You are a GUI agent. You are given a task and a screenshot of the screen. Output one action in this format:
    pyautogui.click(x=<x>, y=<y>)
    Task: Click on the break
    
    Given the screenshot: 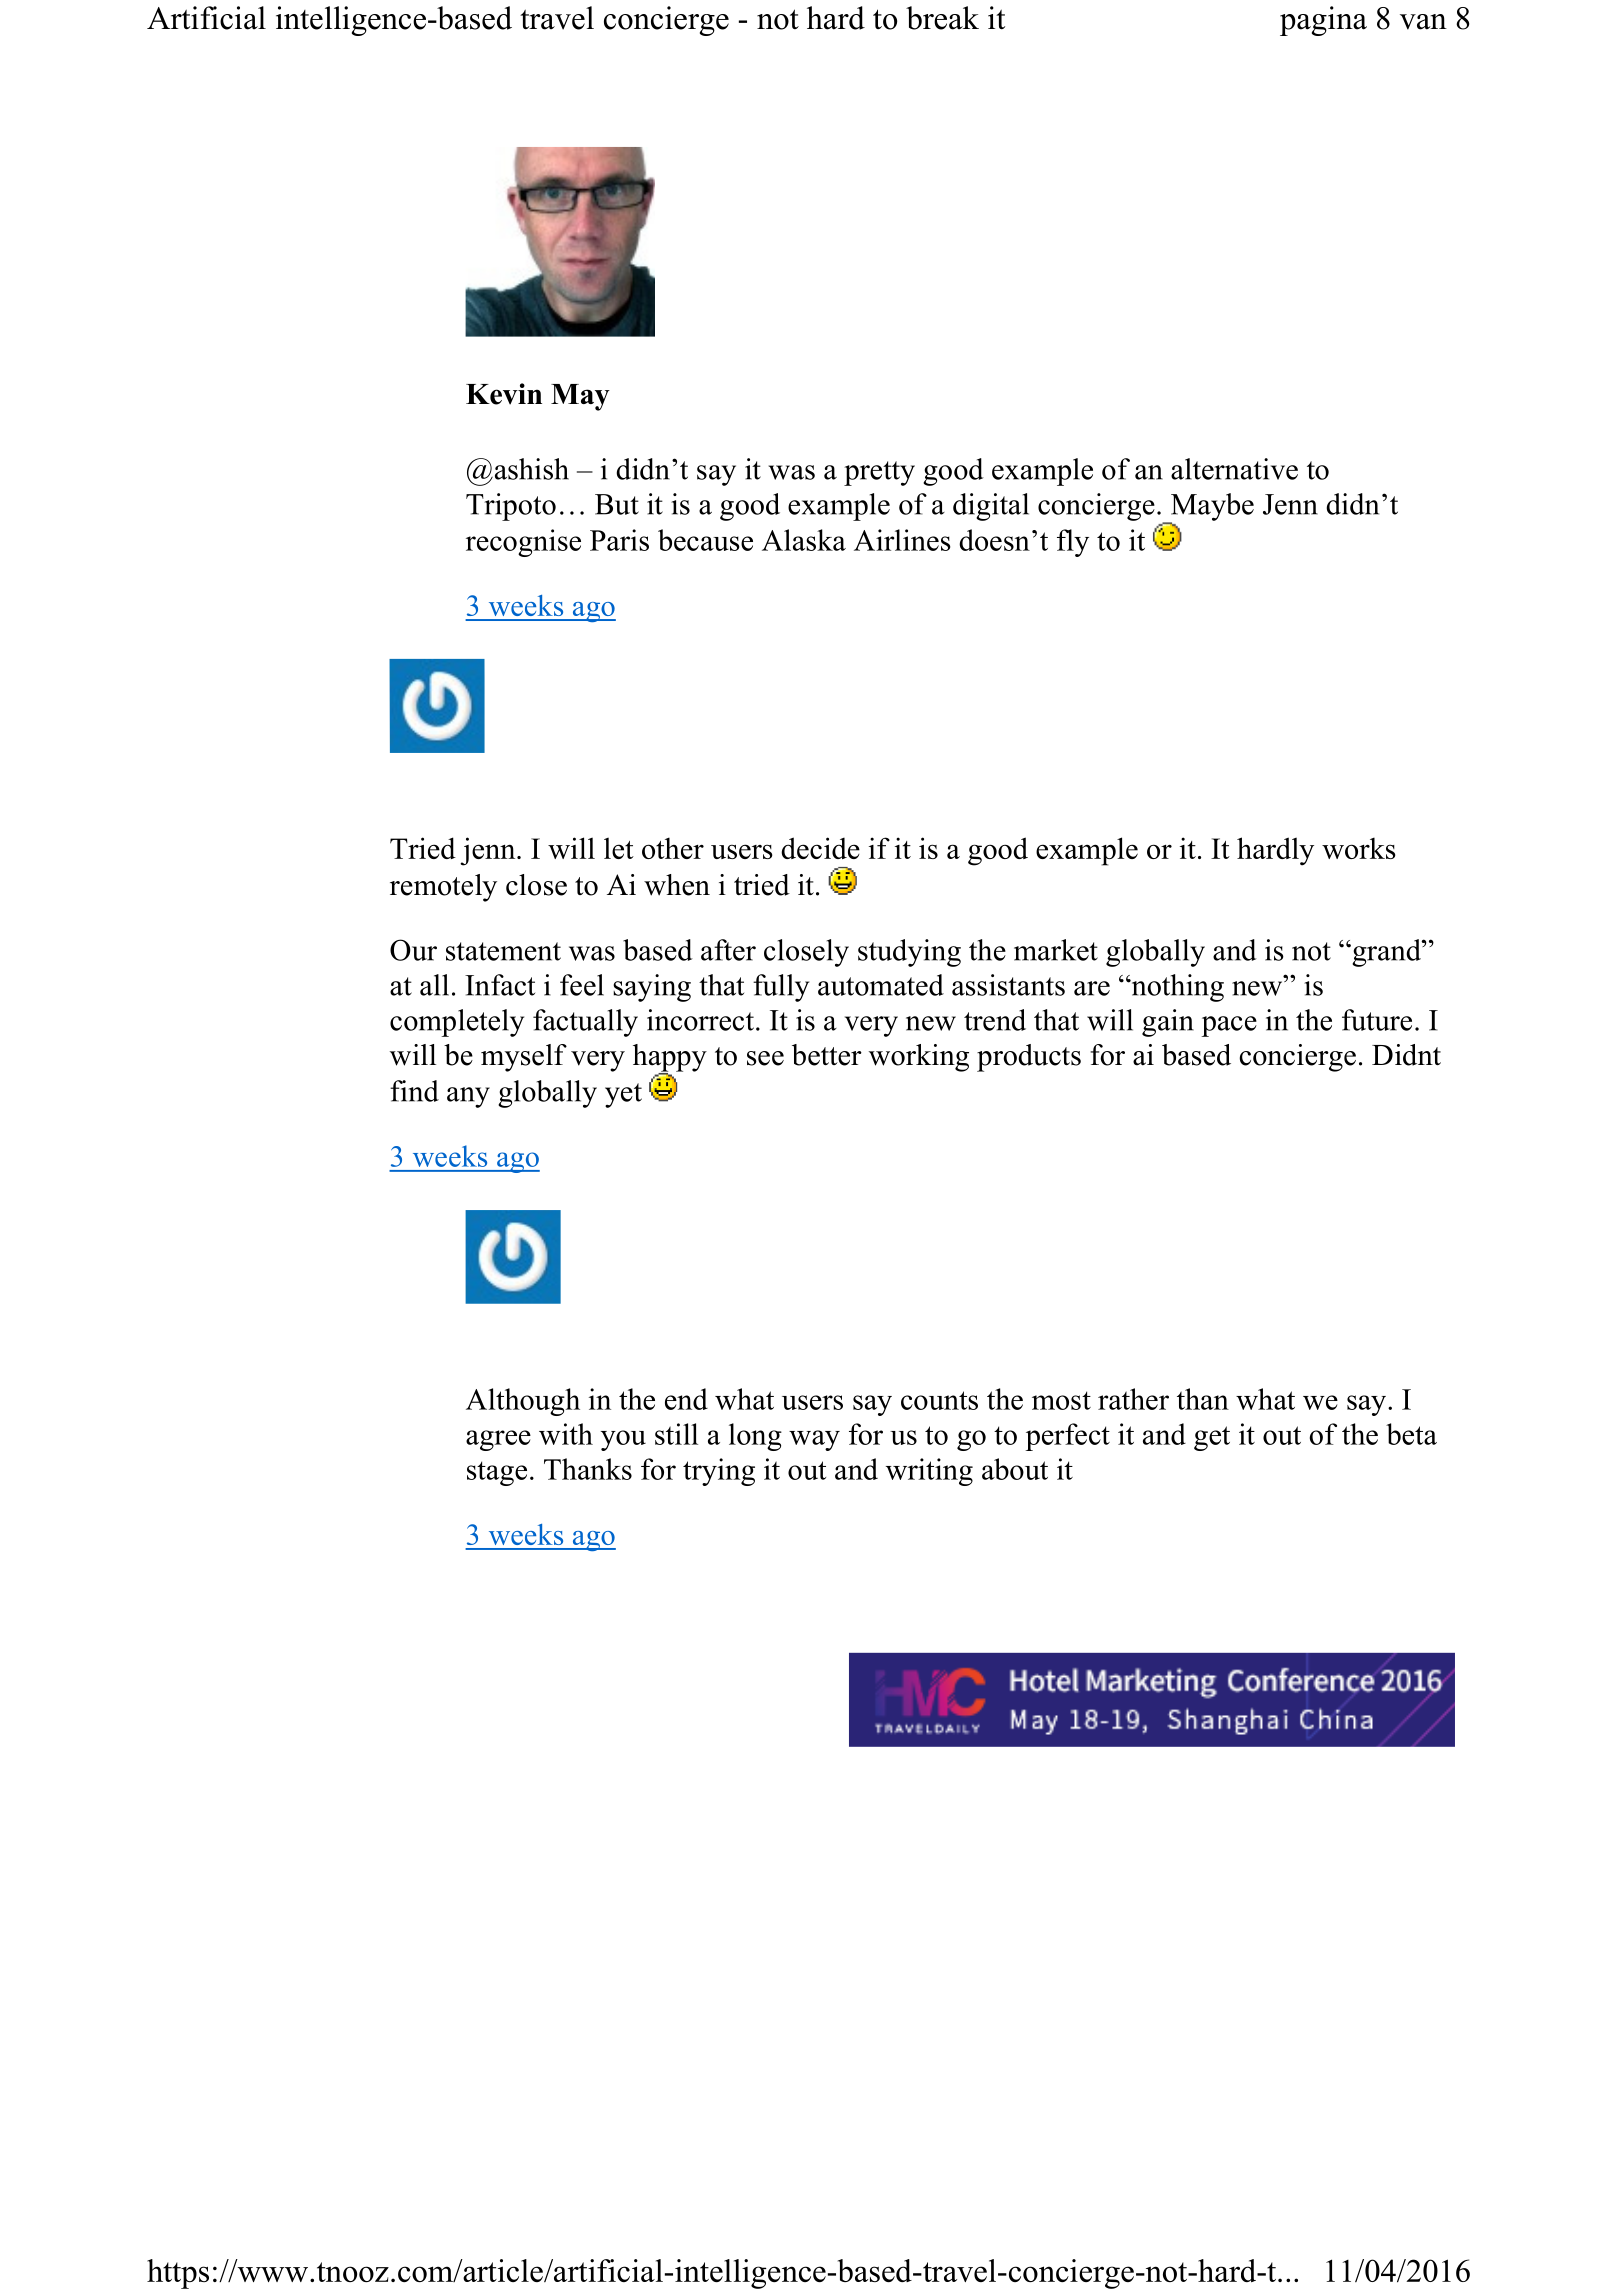 What is the action you would take?
    pyautogui.click(x=942, y=18)
